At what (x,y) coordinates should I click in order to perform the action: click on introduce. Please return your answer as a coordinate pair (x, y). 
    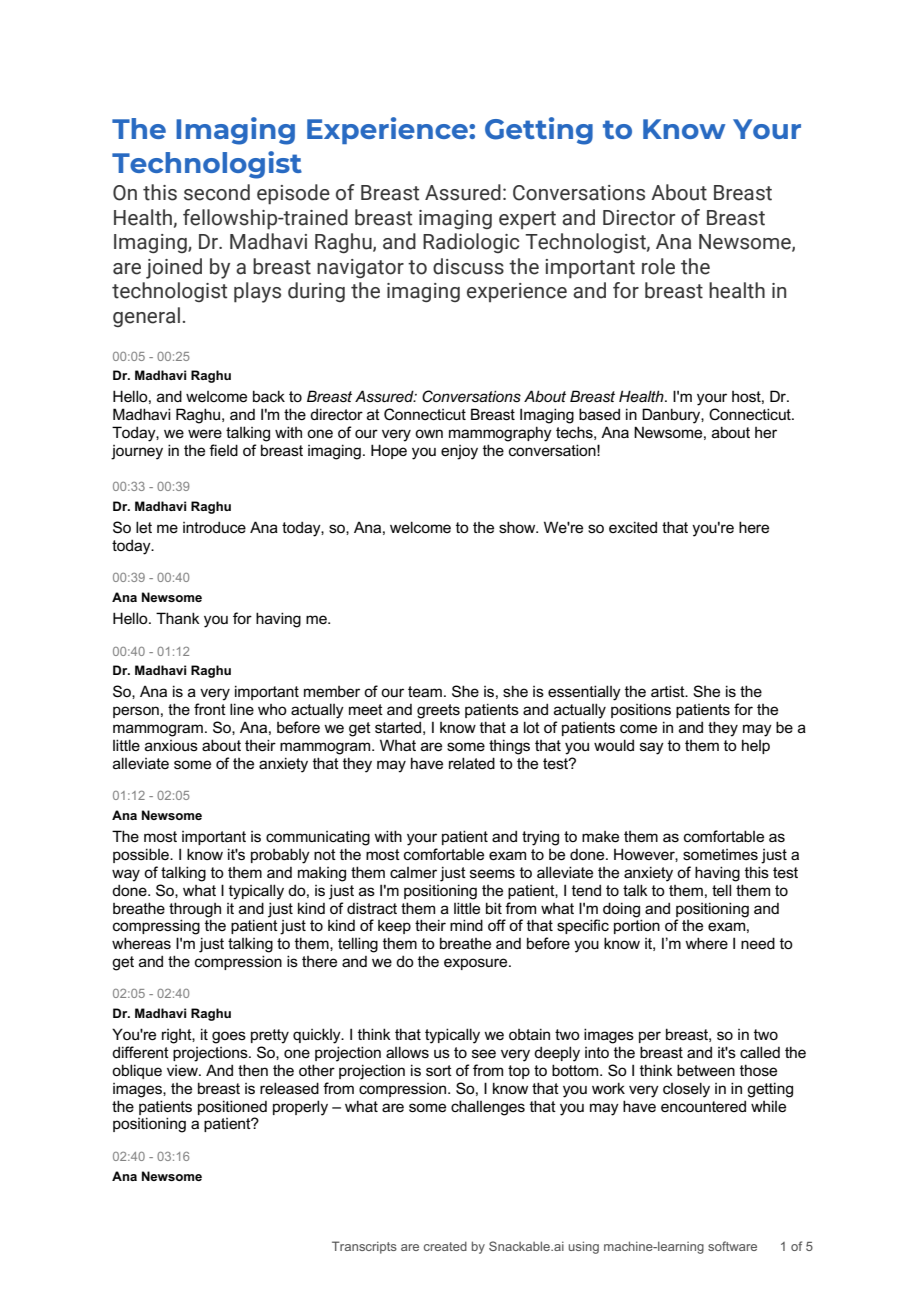
    Looking at the image, I should click on (214, 527).
